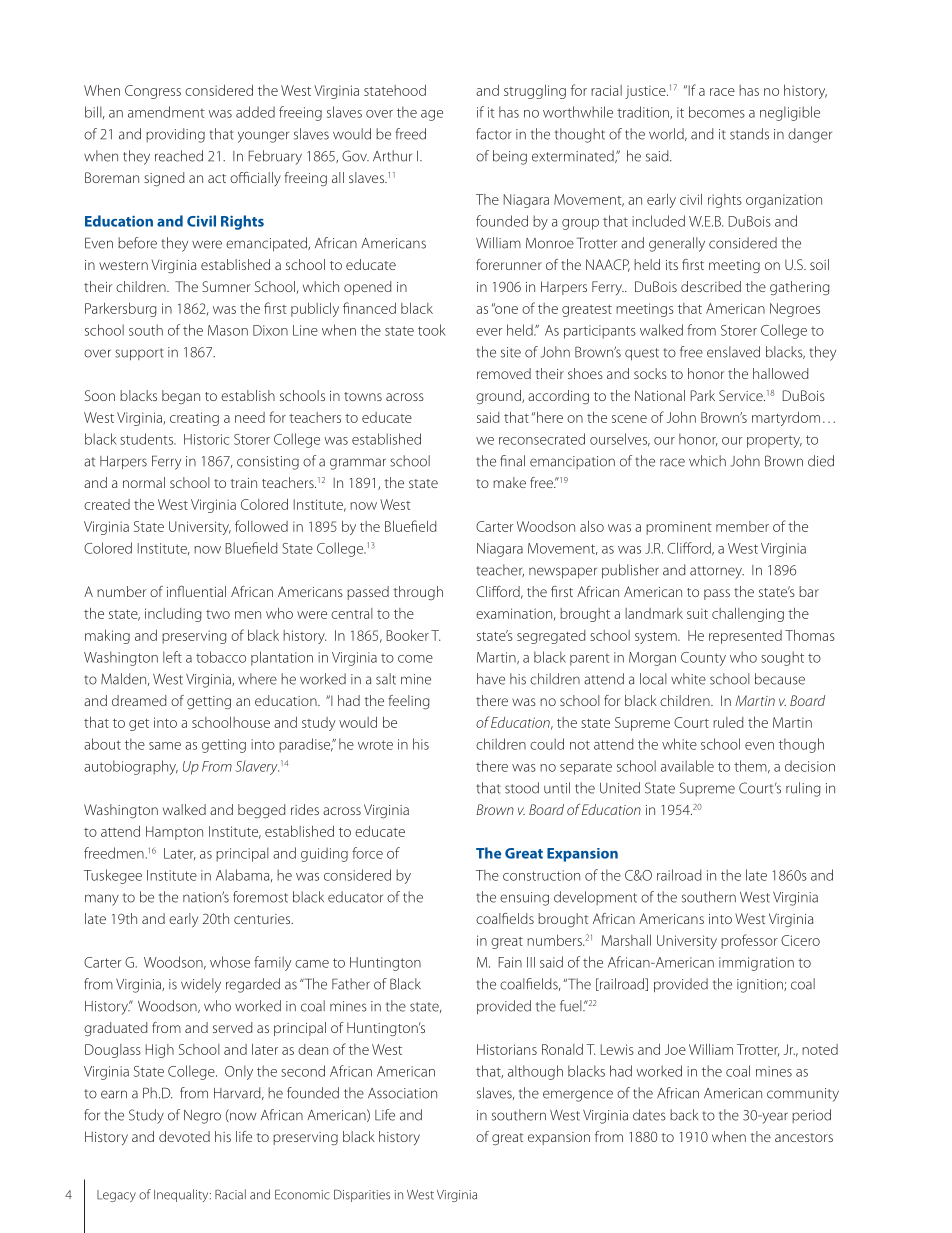  Describe the element at coordinates (749, 941) in the page. I see `professor` at that location.
